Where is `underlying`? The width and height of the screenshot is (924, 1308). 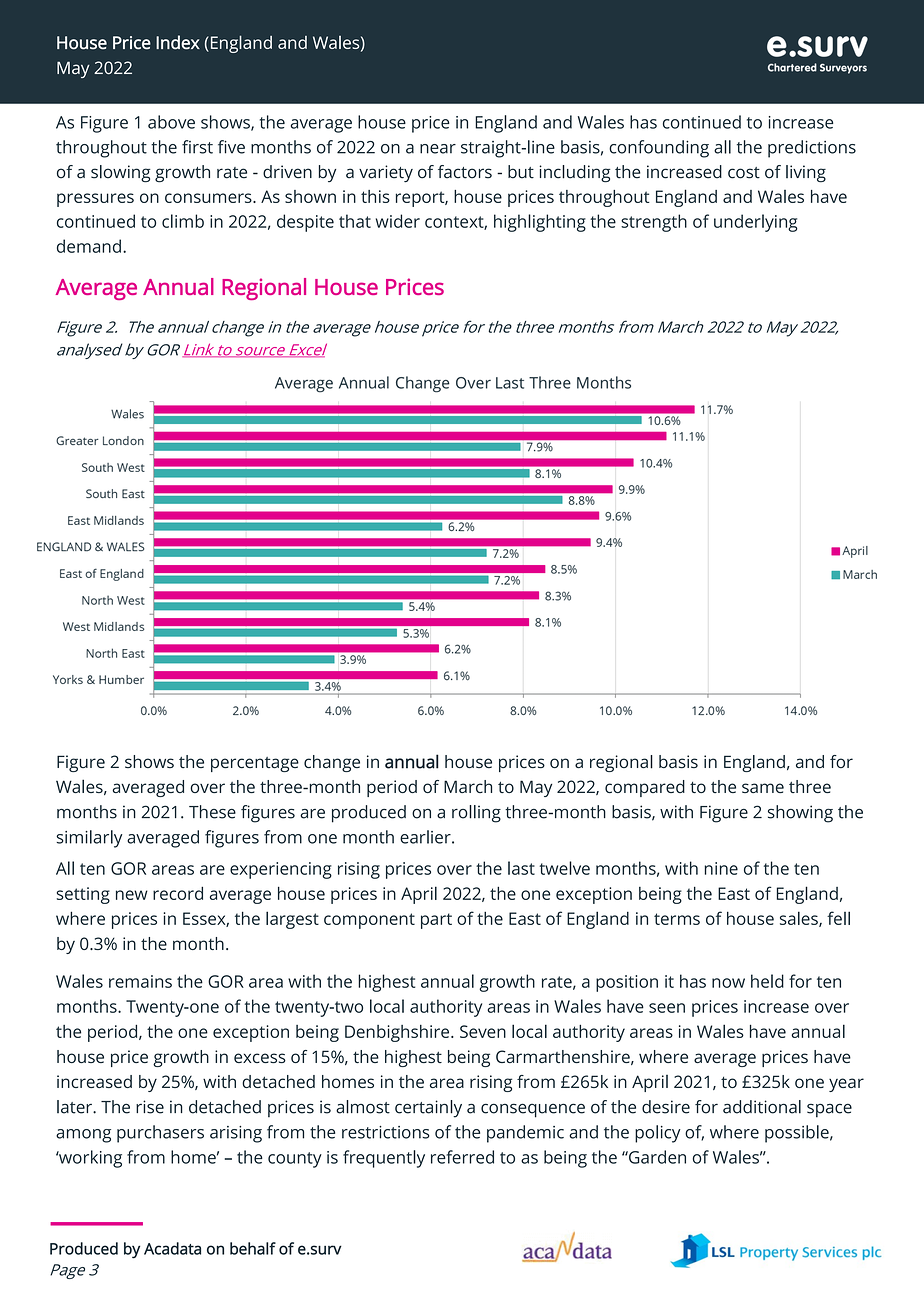
underlying is located at coordinates (756, 223).
